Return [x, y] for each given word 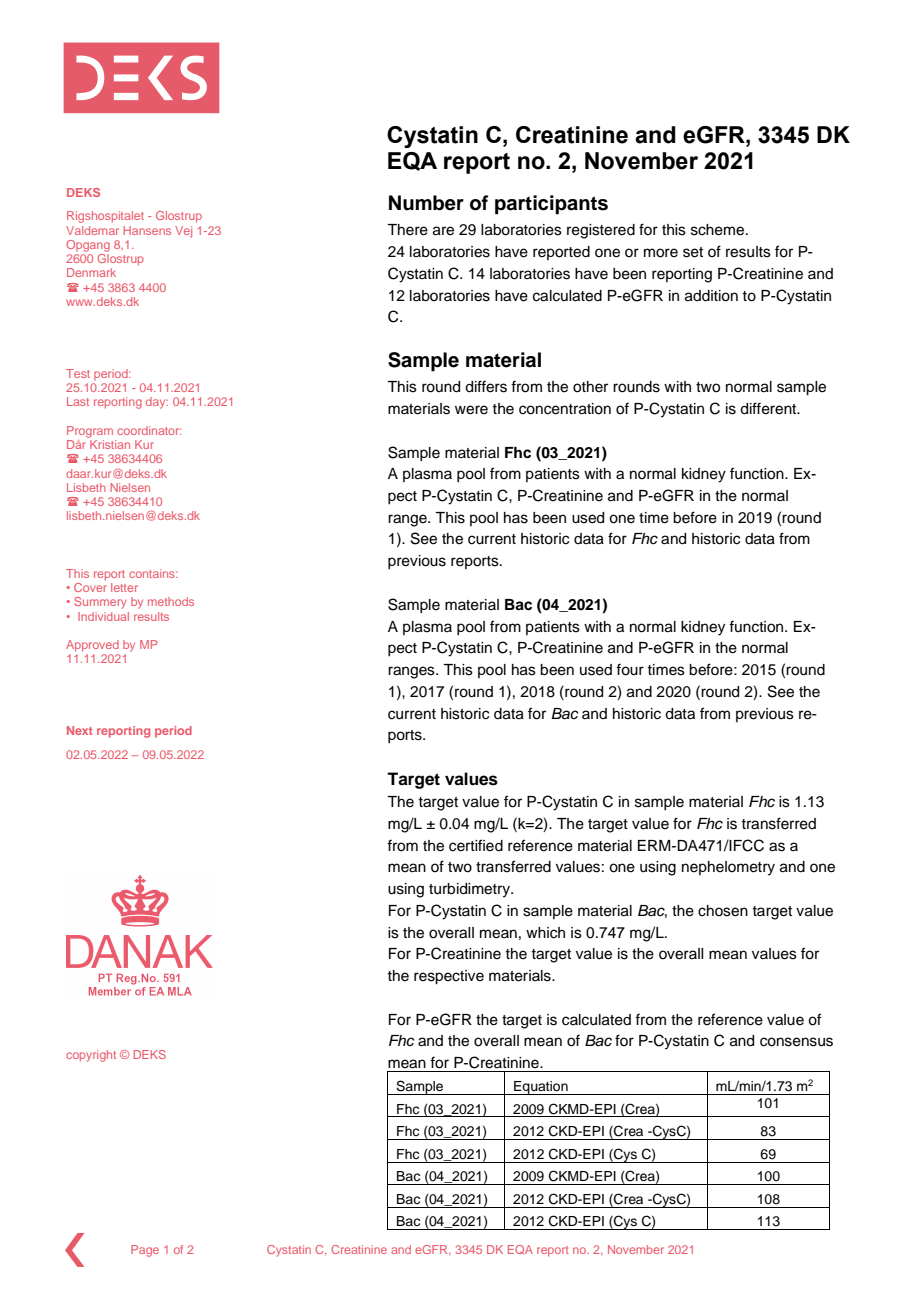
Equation [541, 1088]
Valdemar [92, 230]
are [443, 231]
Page [145, 1251]
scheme [719, 230]
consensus [796, 1042]
